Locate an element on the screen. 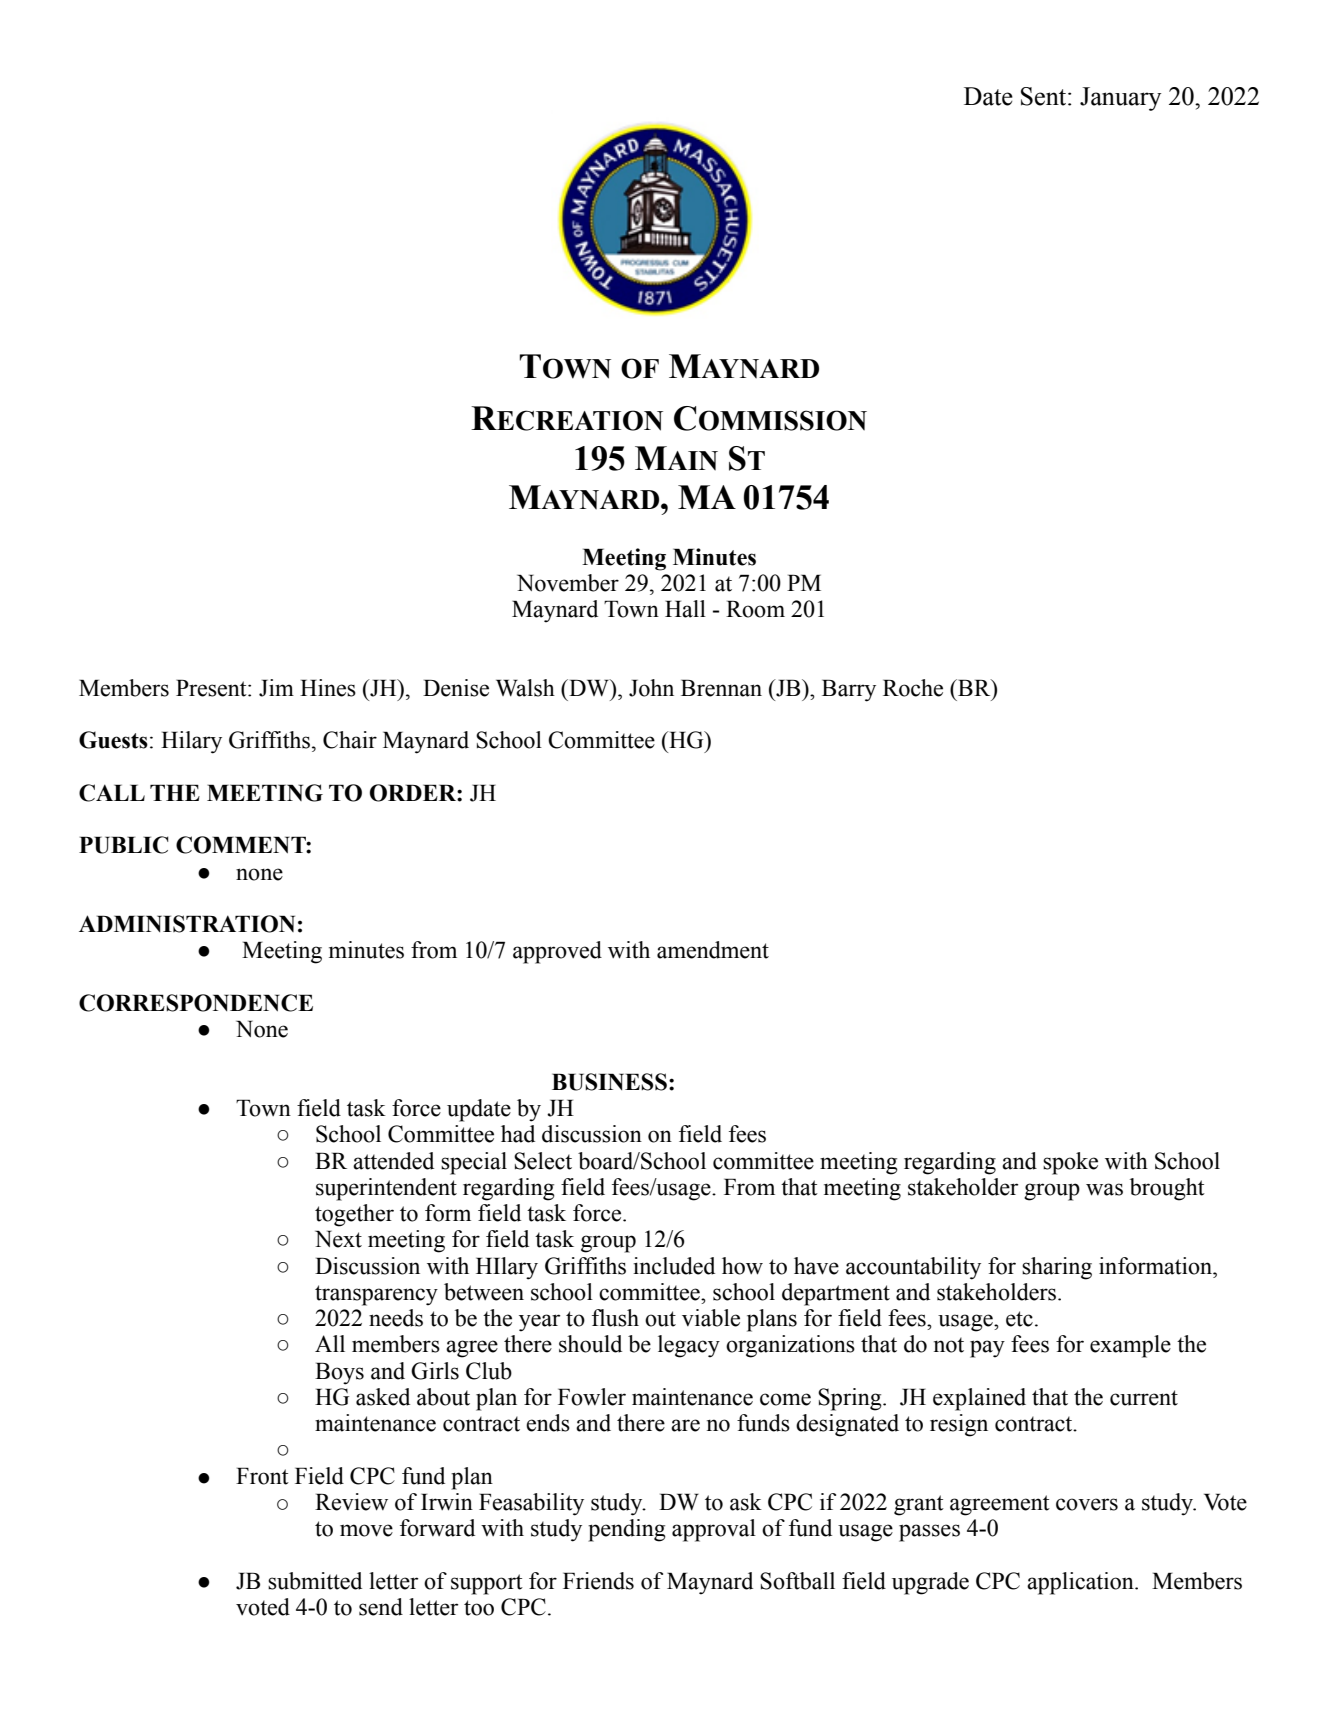 Image resolution: width=1339 pixels, height=1733 pixels. submitted is located at coordinates (315, 1581).
